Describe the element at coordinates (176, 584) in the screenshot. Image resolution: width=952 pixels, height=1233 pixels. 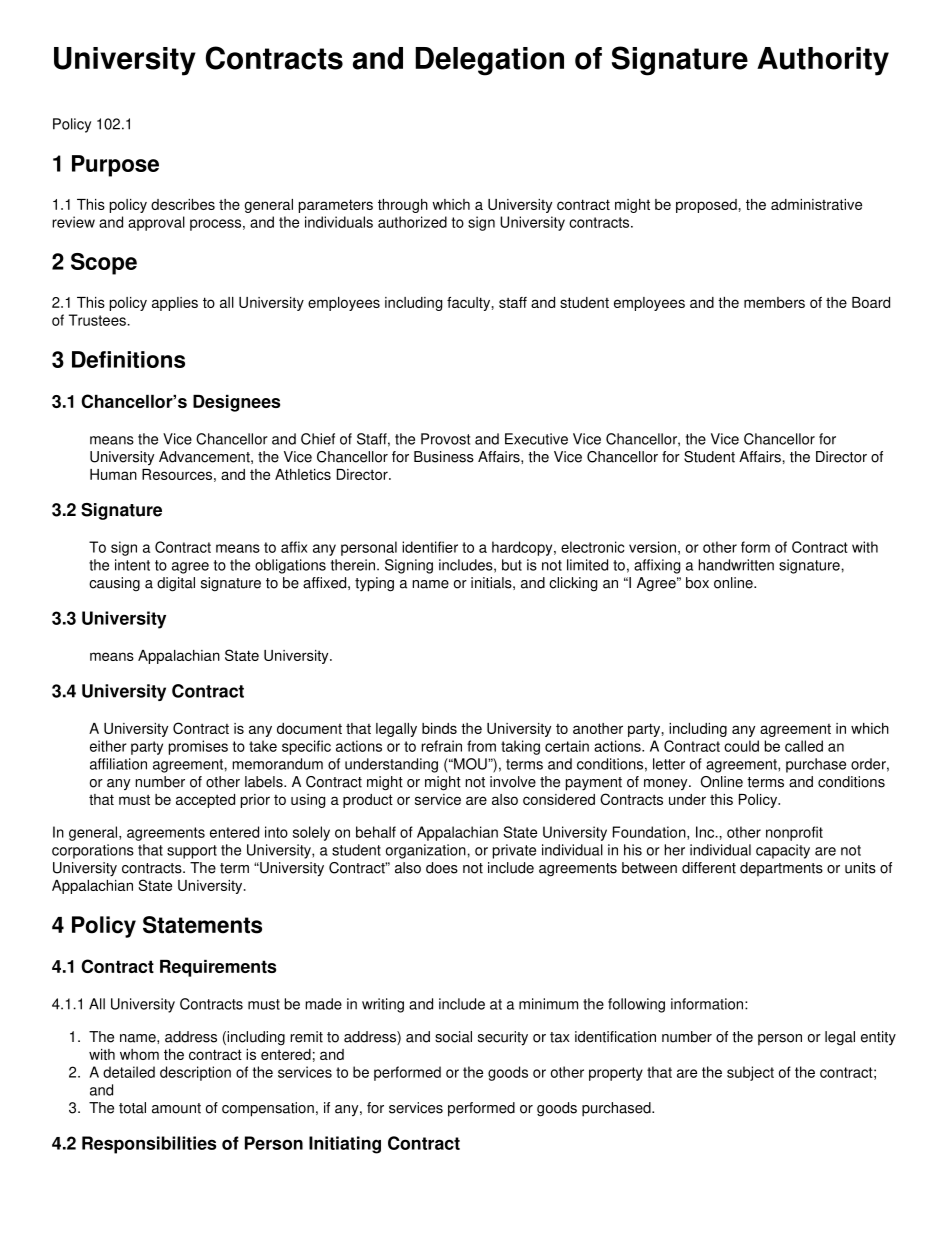
I see `digital` at that location.
